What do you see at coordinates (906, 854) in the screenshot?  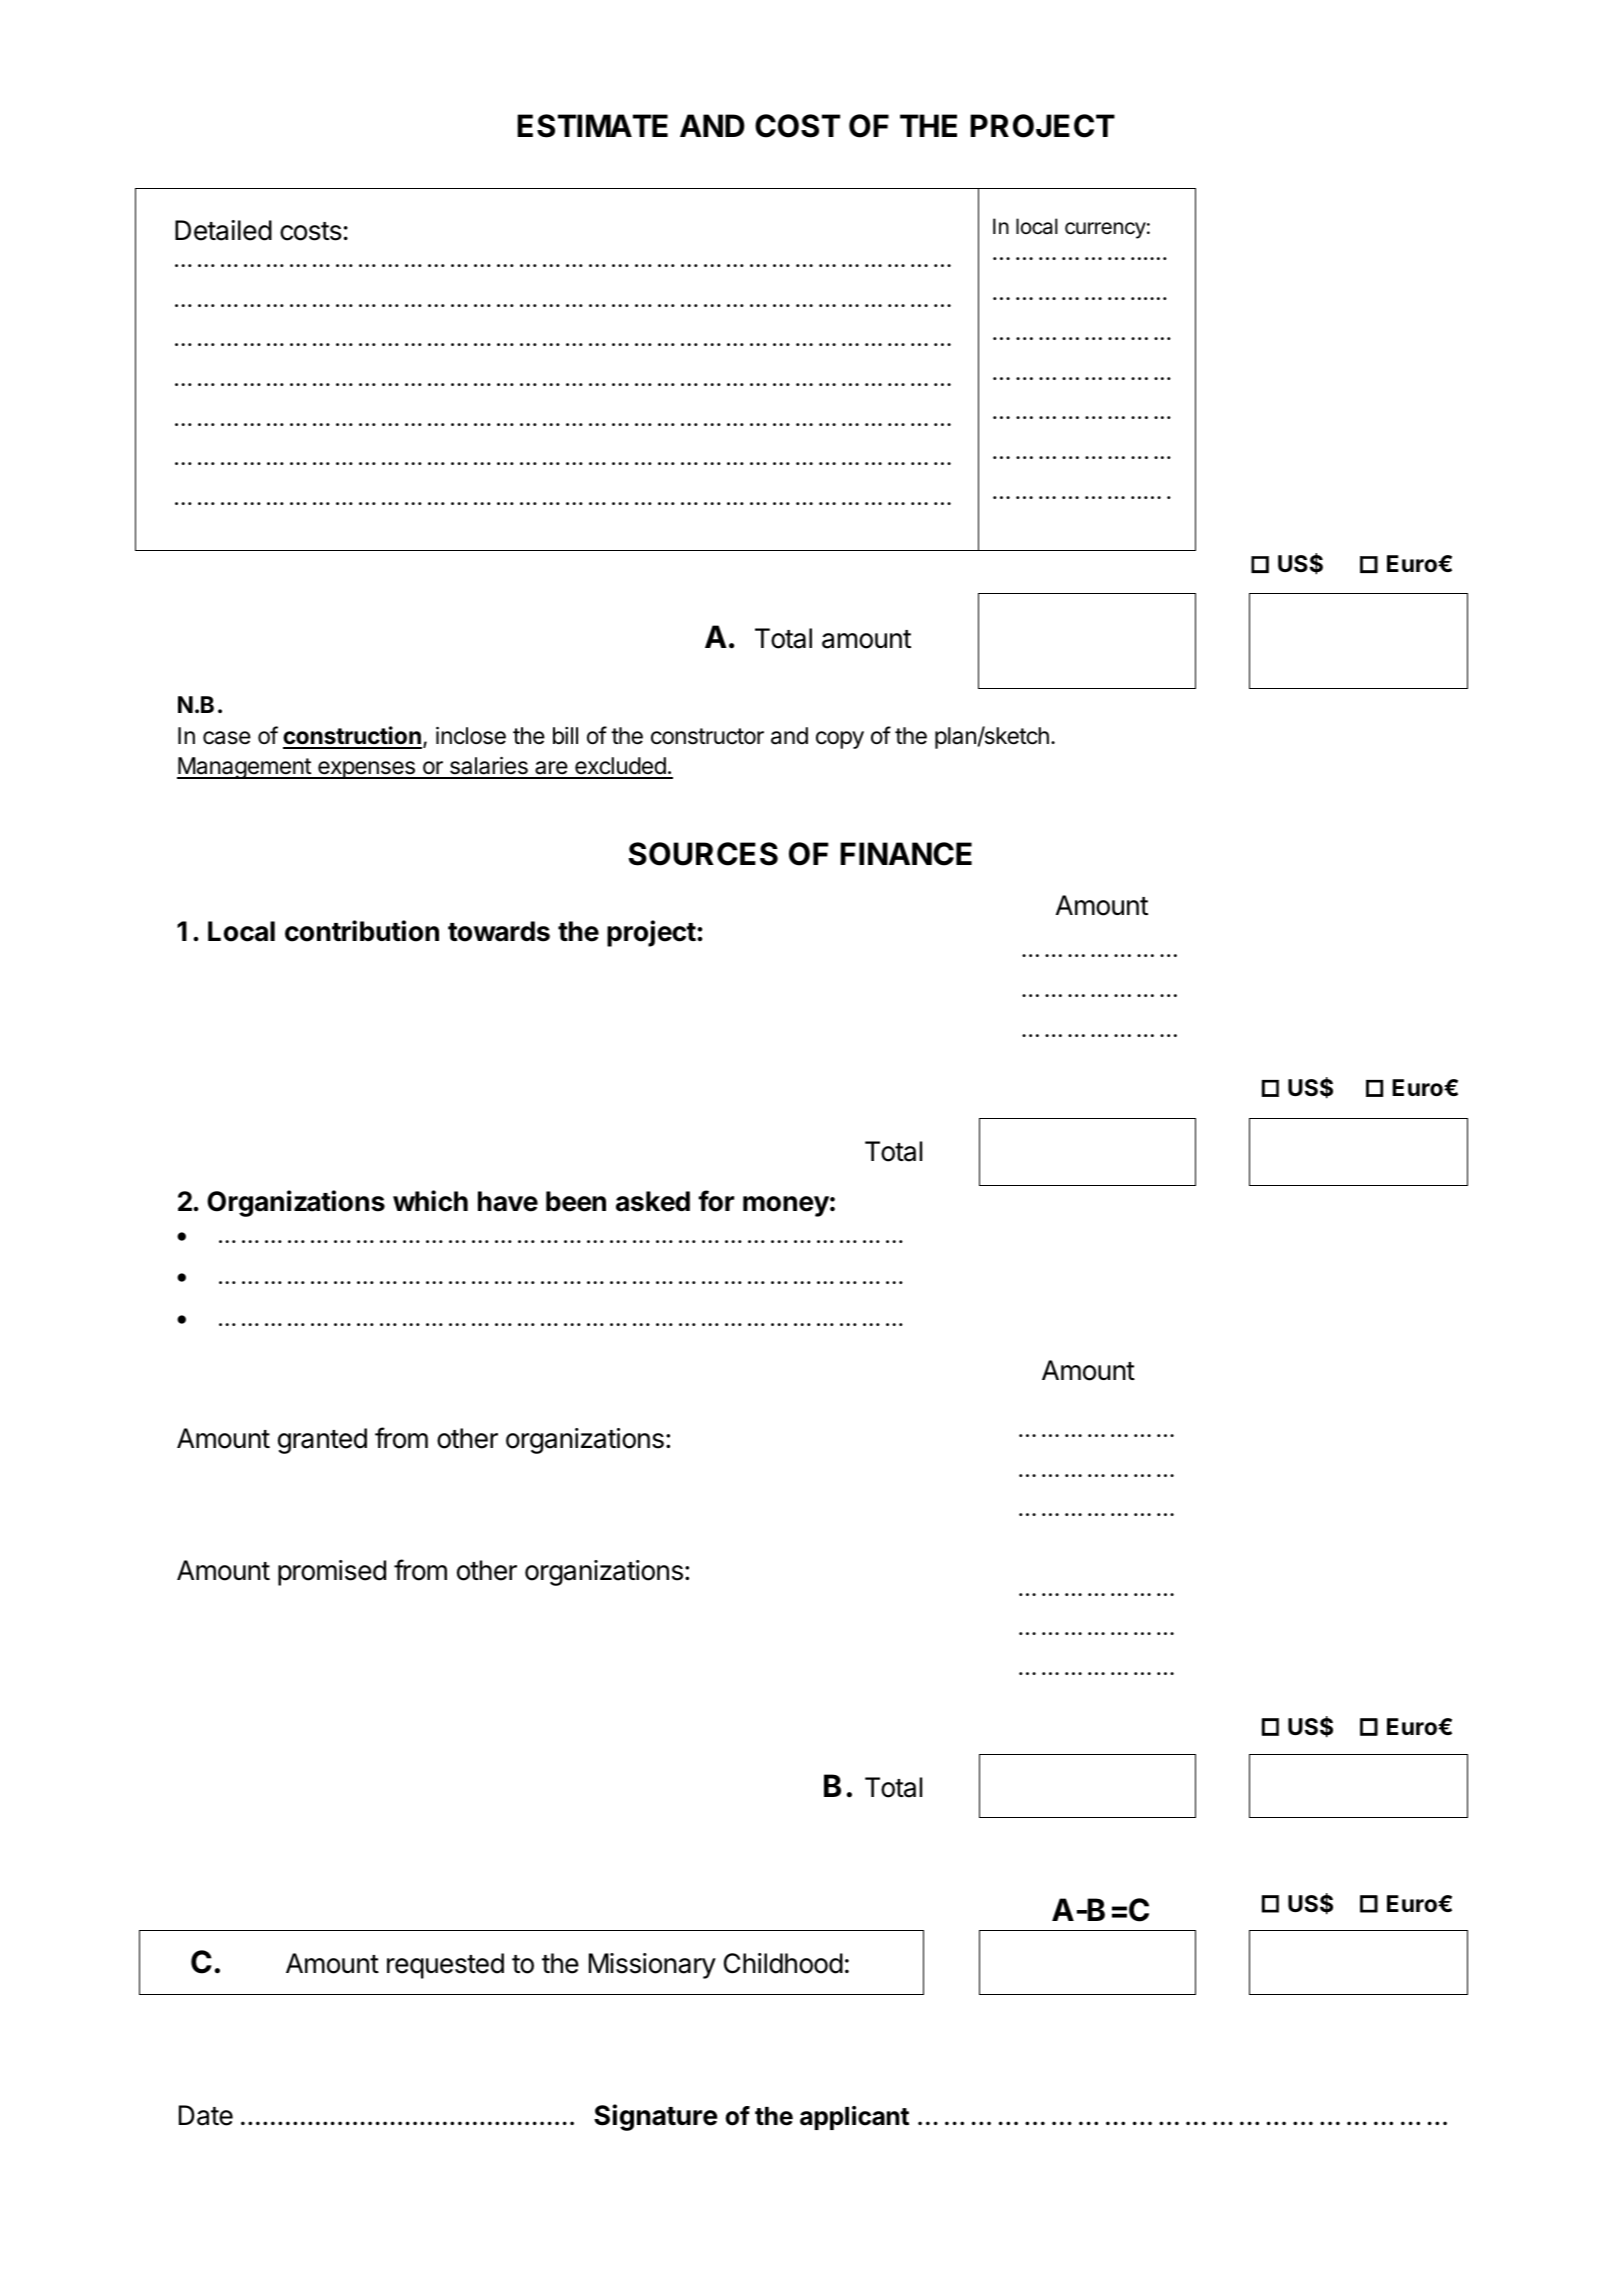 I see `FINANCE` at bounding box center [906, 854].
